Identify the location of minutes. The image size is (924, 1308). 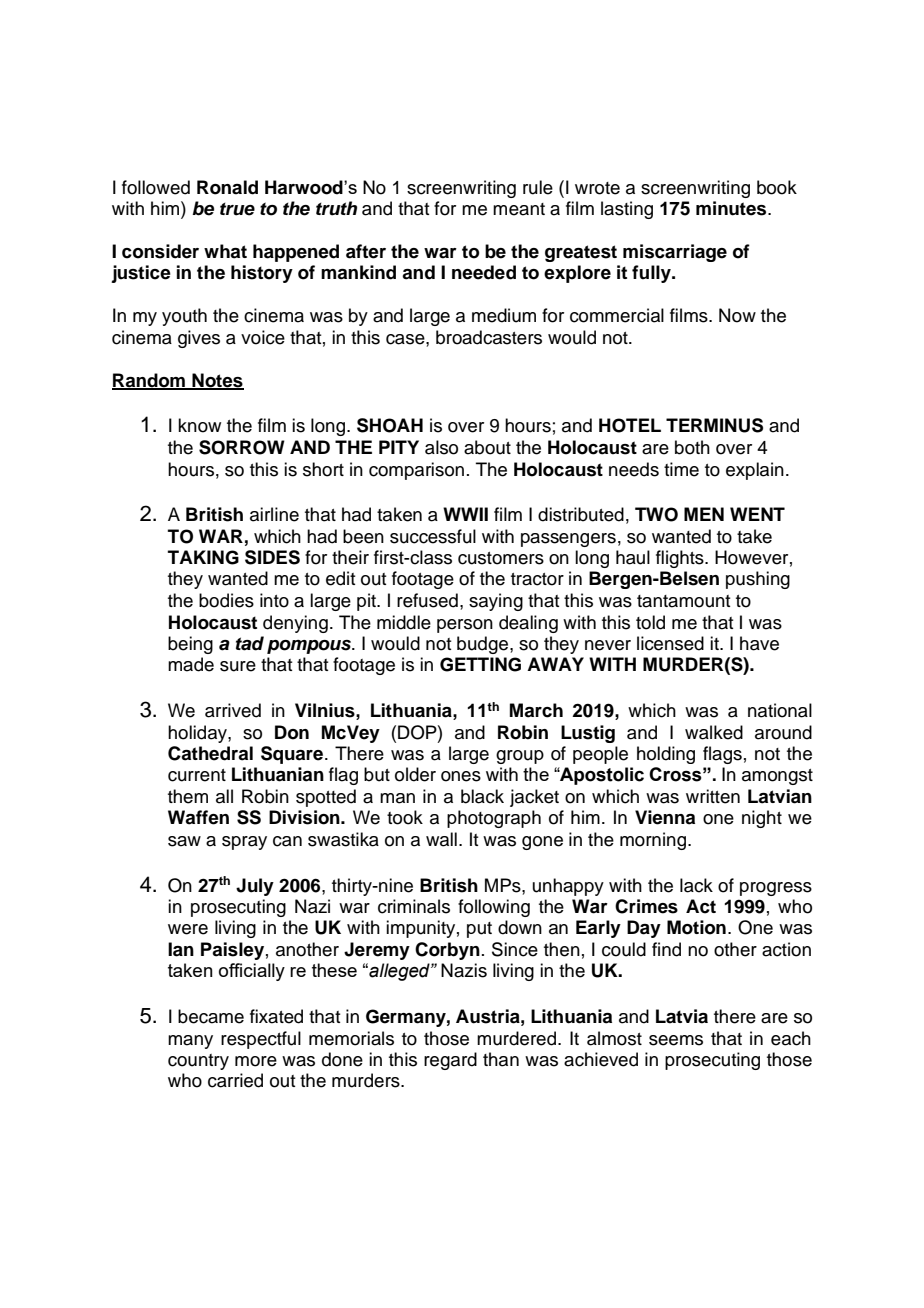
(732, 208).
